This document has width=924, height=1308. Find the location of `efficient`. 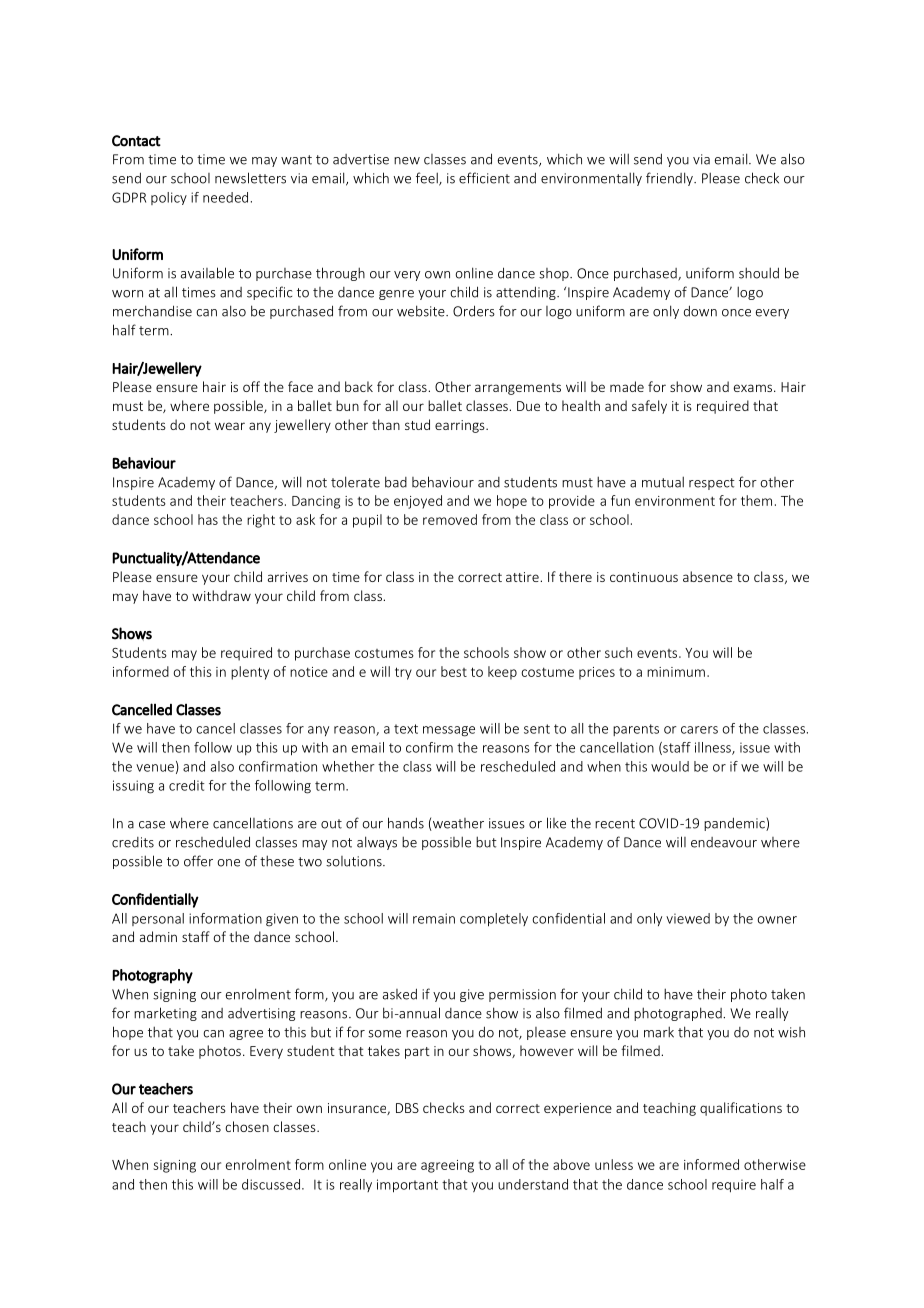

efficient is located at coordinates (484, 178).
